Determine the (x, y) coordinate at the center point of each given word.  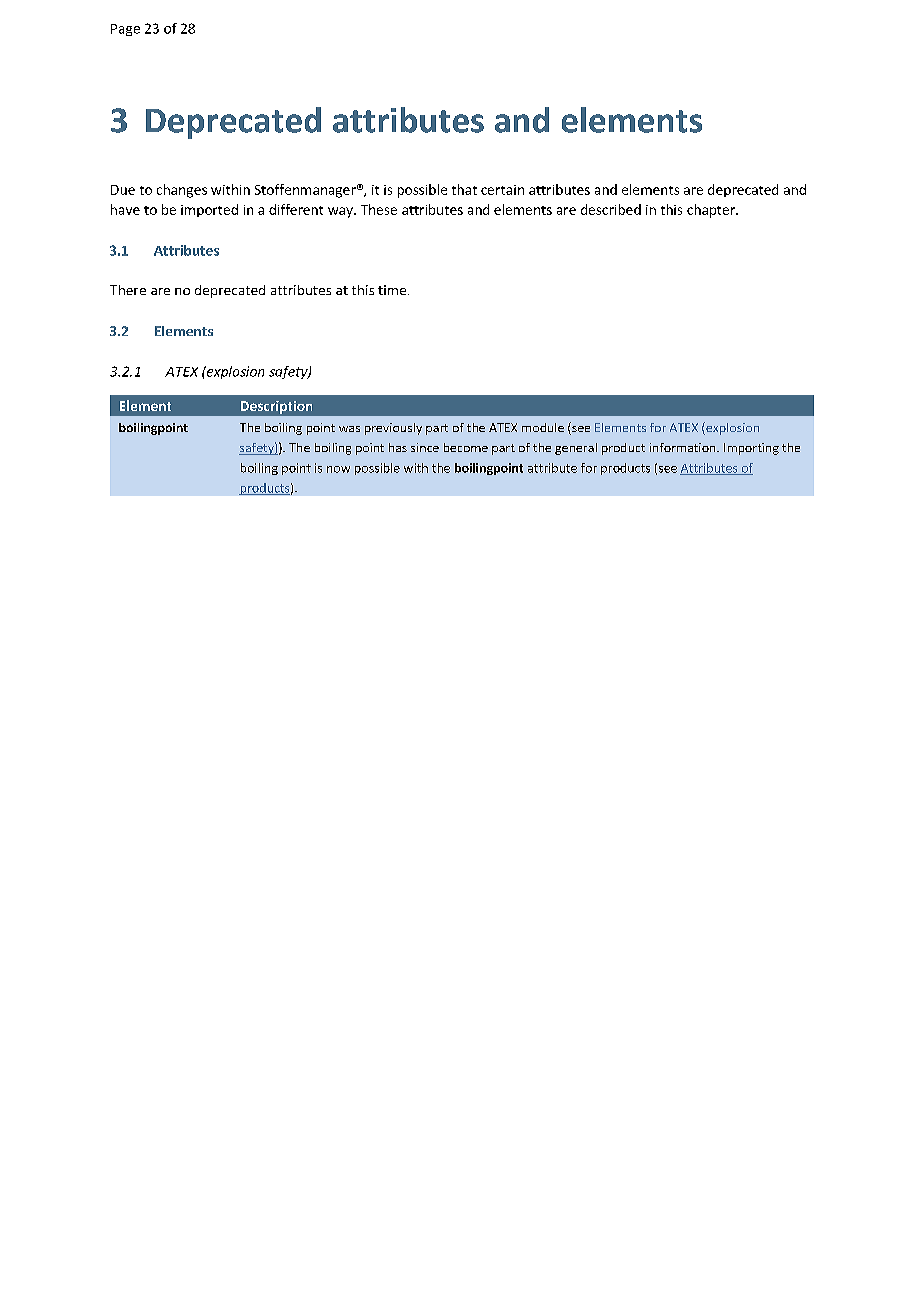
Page (125, 30)
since (425, 447)
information (684, 447)
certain (502, 190)
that (464, 189)
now (338, 469)
